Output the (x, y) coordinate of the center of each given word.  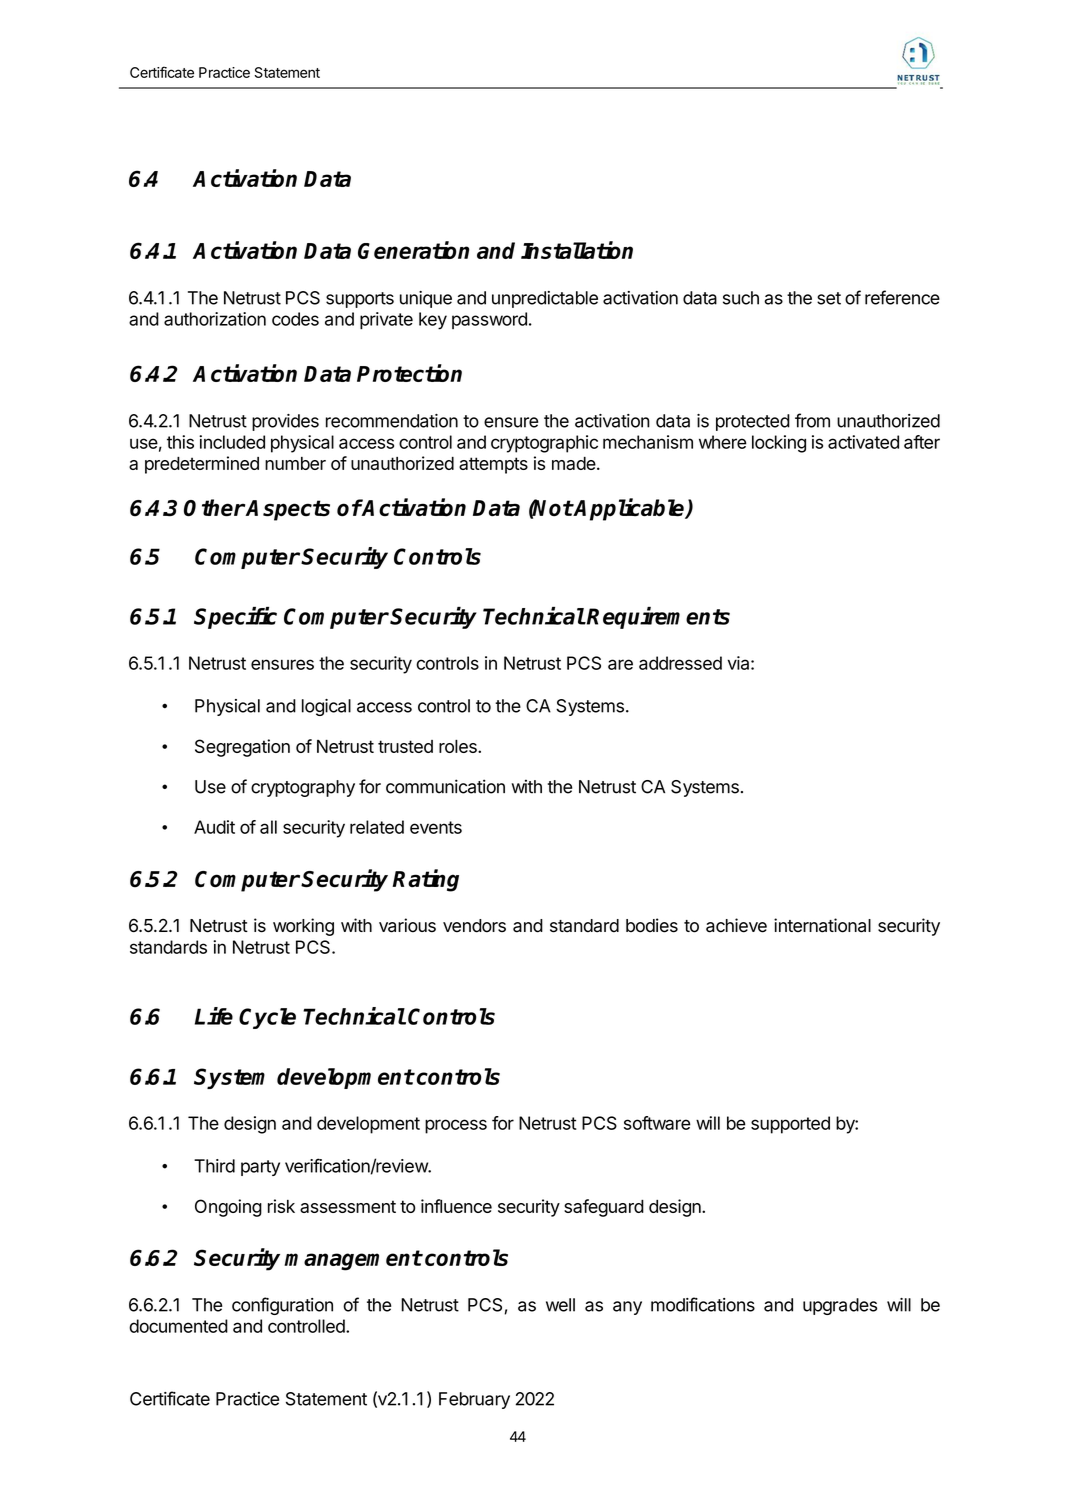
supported (790, 1125)
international (822, 925)
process (456, 1126)
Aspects (287, 510)
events (436, 827)
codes (295, 319)
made (574, 463)
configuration (282, 1306)
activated (863, 442)
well (560, 1305)
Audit (214, 827)
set (829, 298)
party (260, 1168)
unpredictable (545, 299)
